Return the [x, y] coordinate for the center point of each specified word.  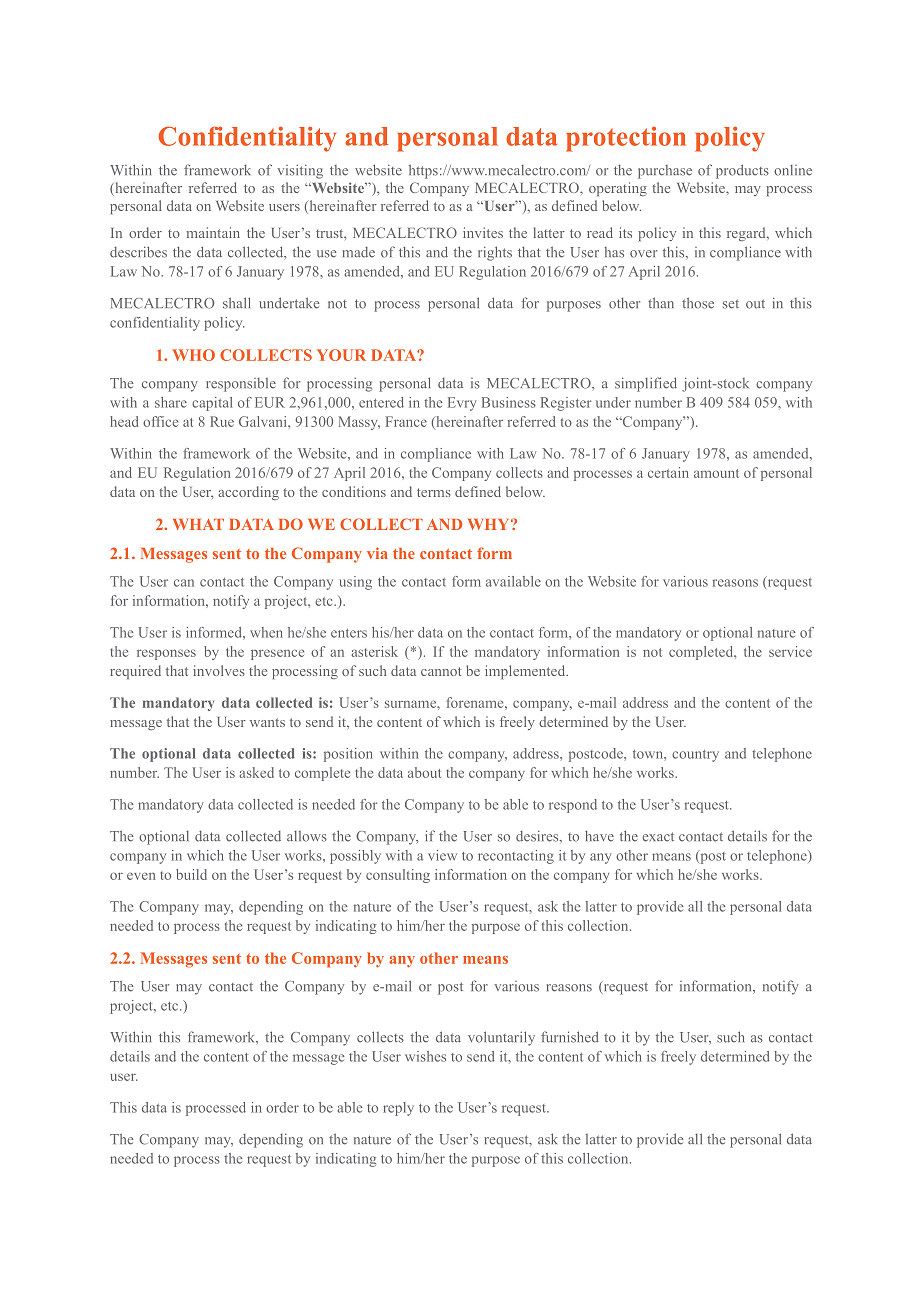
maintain [213, 232]
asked [256, 772]
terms [434, 492]
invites [483, 232]
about [424, 772]
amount [716, 473]
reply [398, 1109]
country [695, 756]
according [248, 493]
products [742, 171]
